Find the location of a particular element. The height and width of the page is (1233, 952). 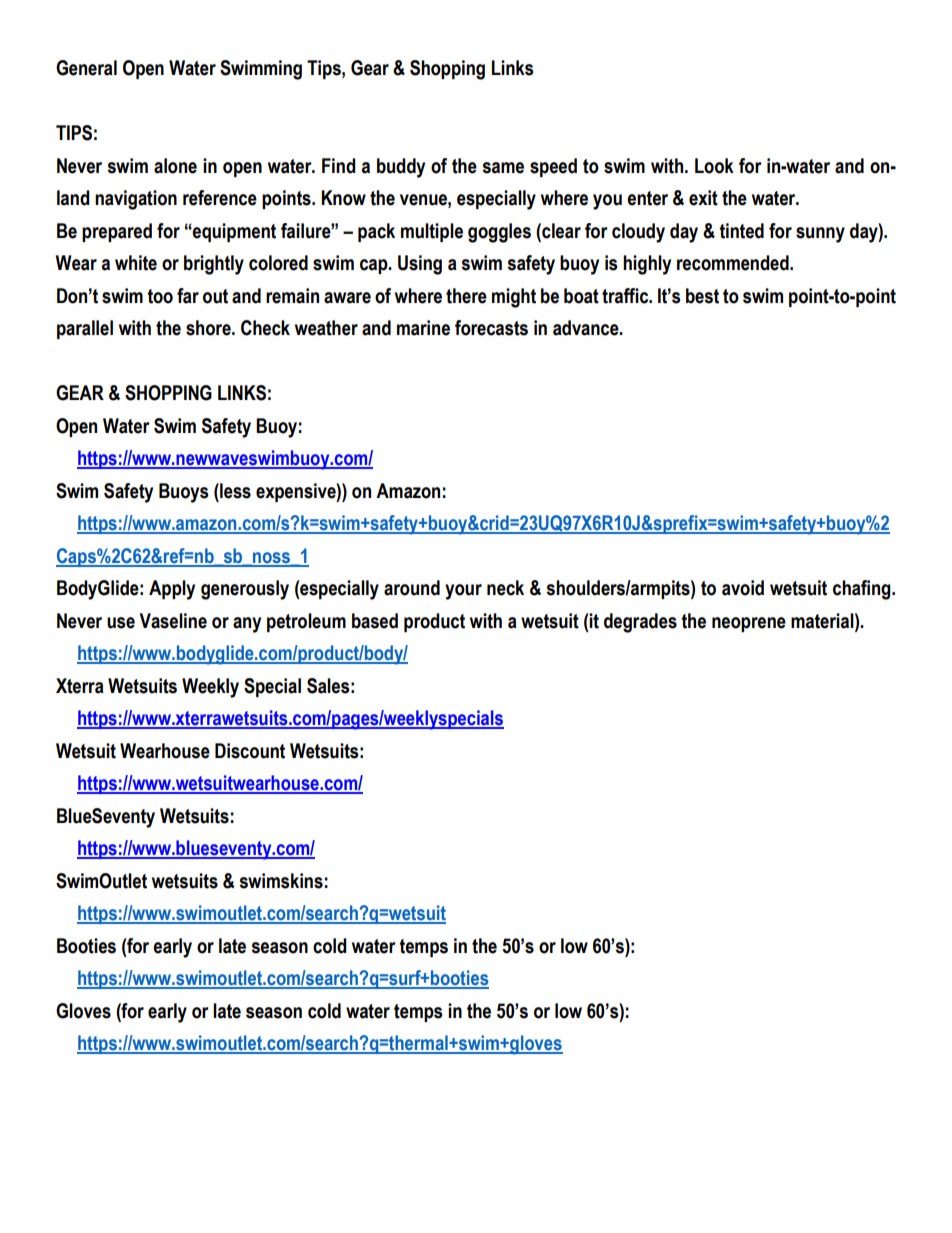

forecasts is located at coordinates (491, 328).
